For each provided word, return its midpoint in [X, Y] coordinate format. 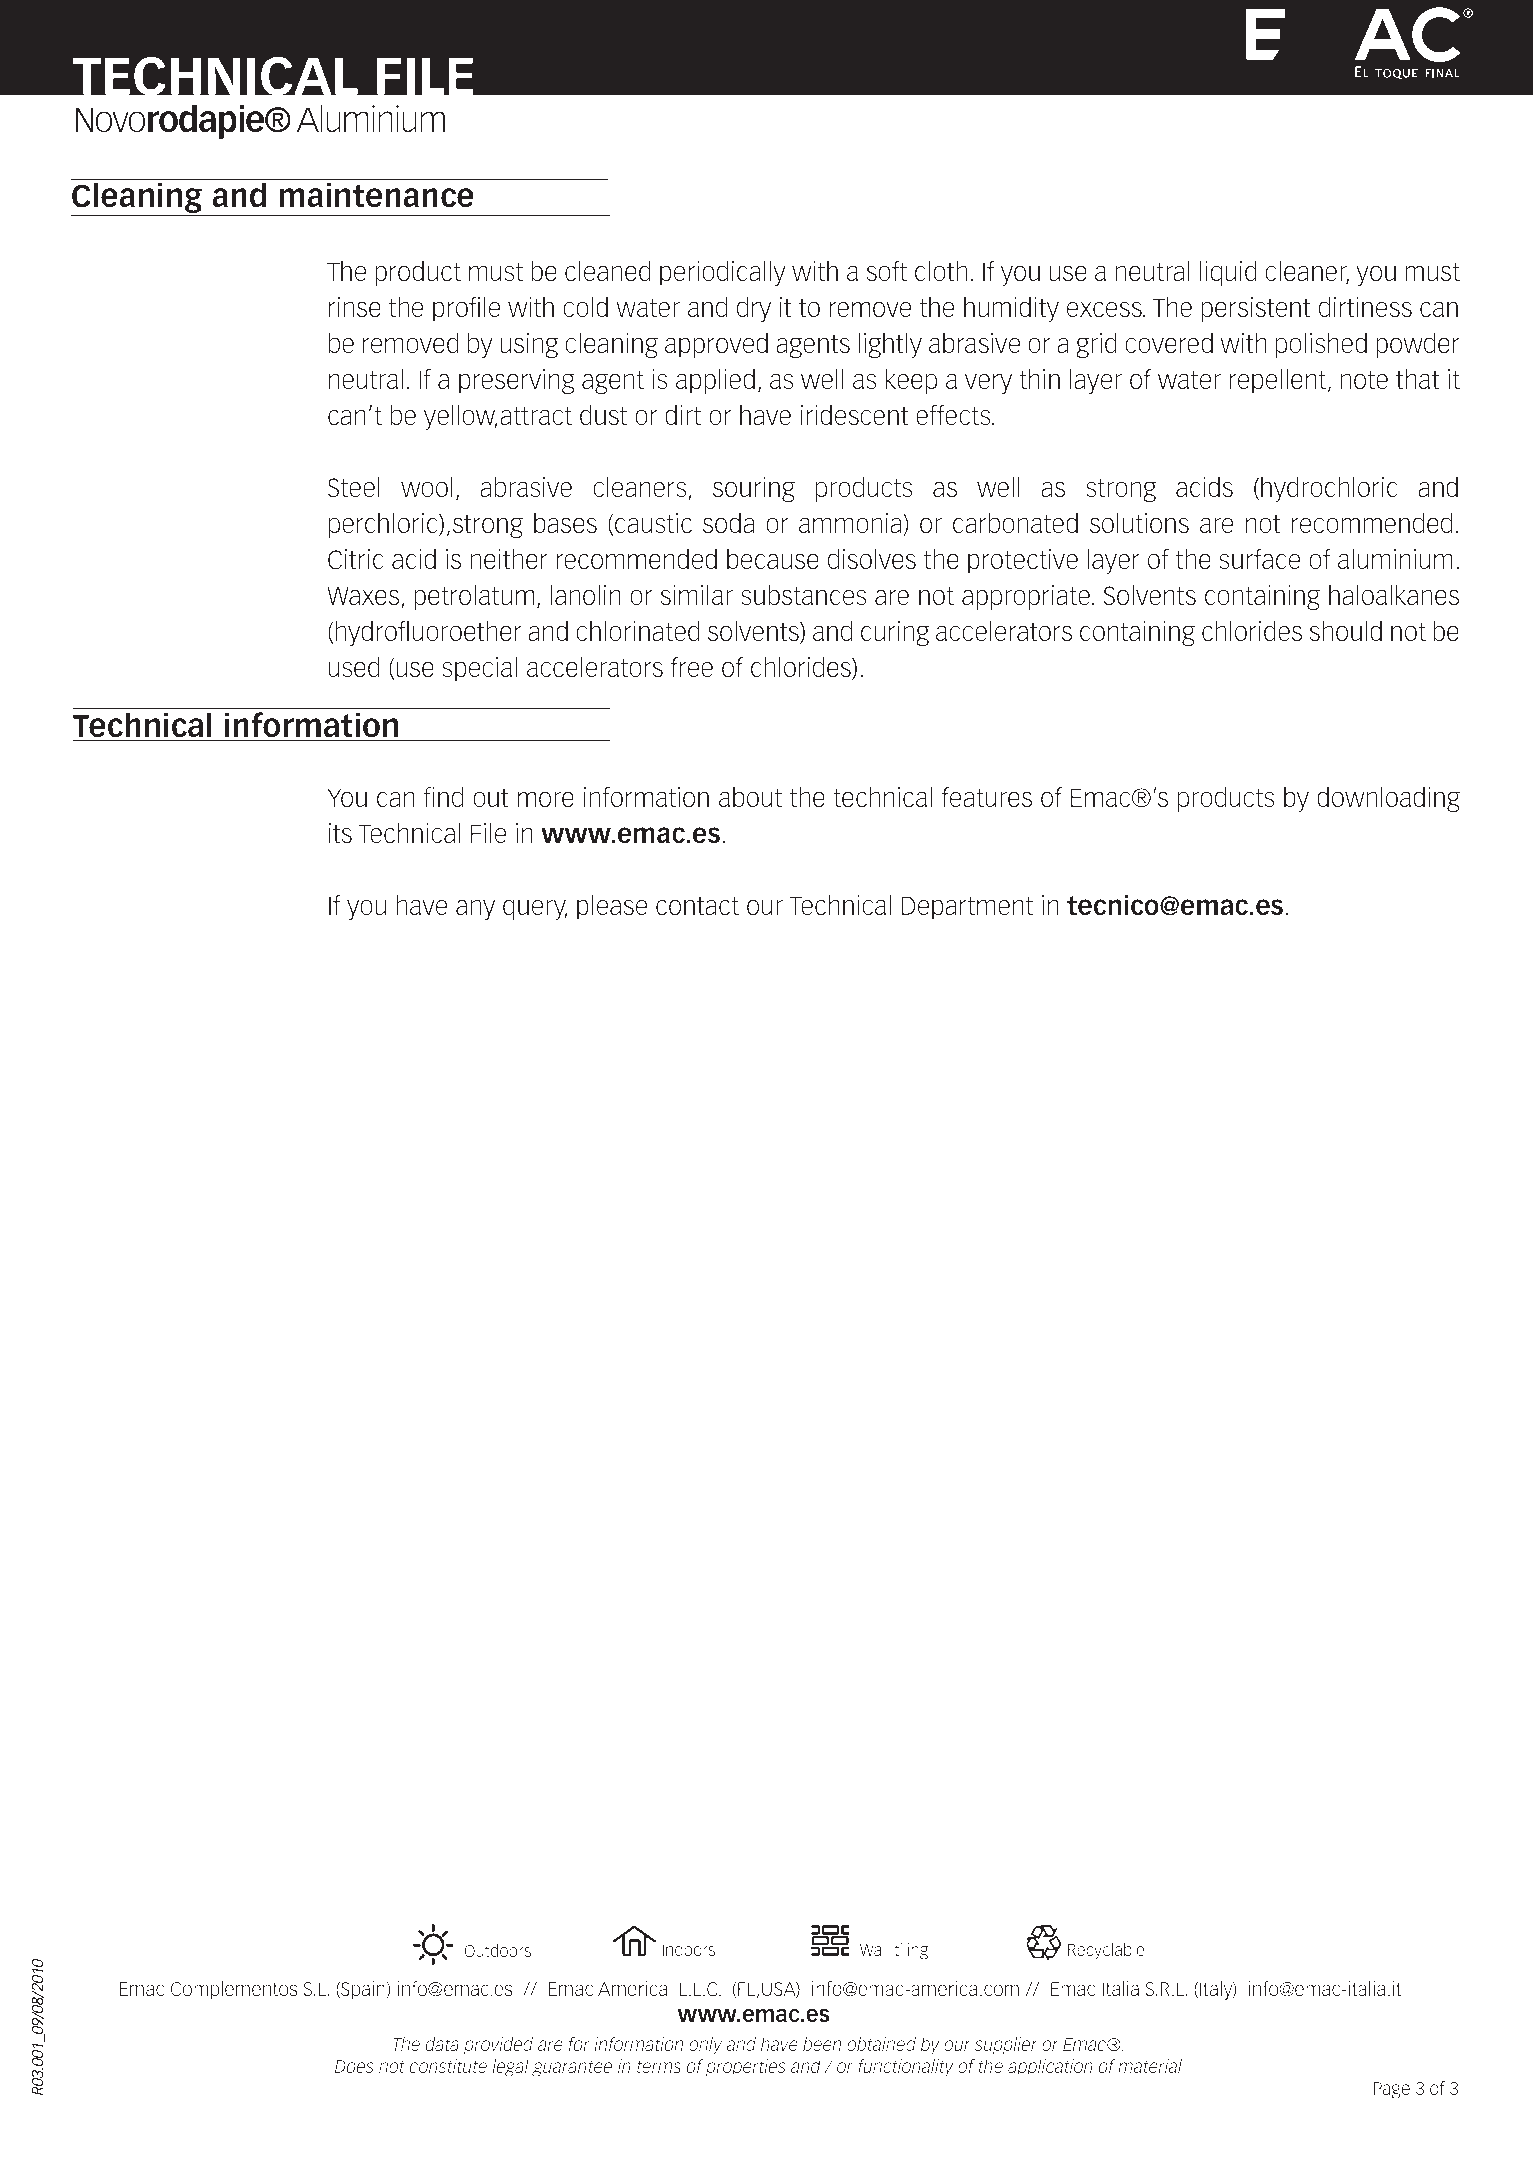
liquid [1228, 273]
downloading [1388, 799]
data [442, 2044]
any [475, 909]
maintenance [376, 195]
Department [967, 908]
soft [886, 271]
